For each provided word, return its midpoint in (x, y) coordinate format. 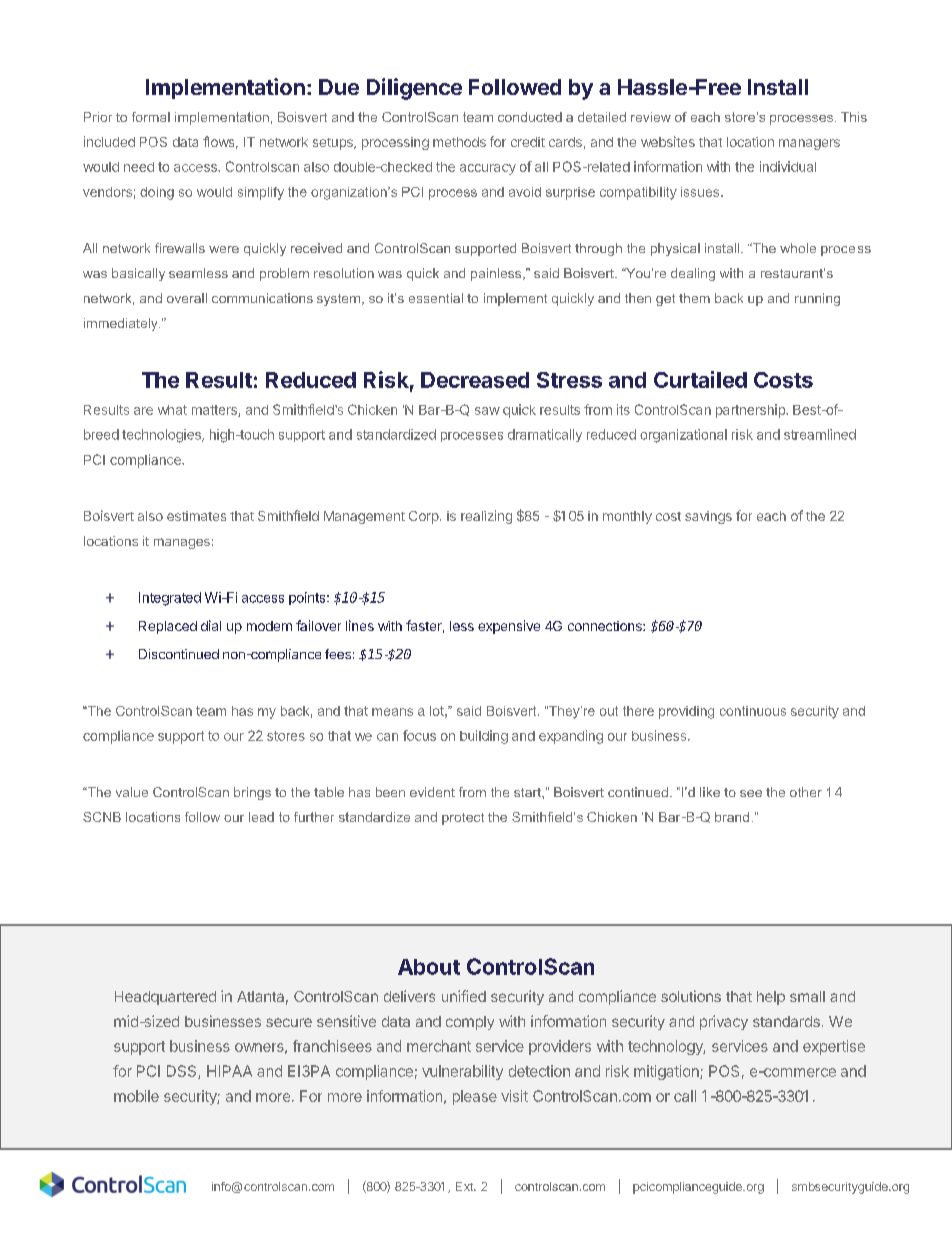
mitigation (667, 1072)
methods (459, 142)
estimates (196, 516)
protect (463, 819)
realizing (486, 517)
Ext (465, 1186)
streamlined (820, 434)
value (132, 792)
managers (809, 144)
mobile (136, 1096)
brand (732, 817)
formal (151, 117)
